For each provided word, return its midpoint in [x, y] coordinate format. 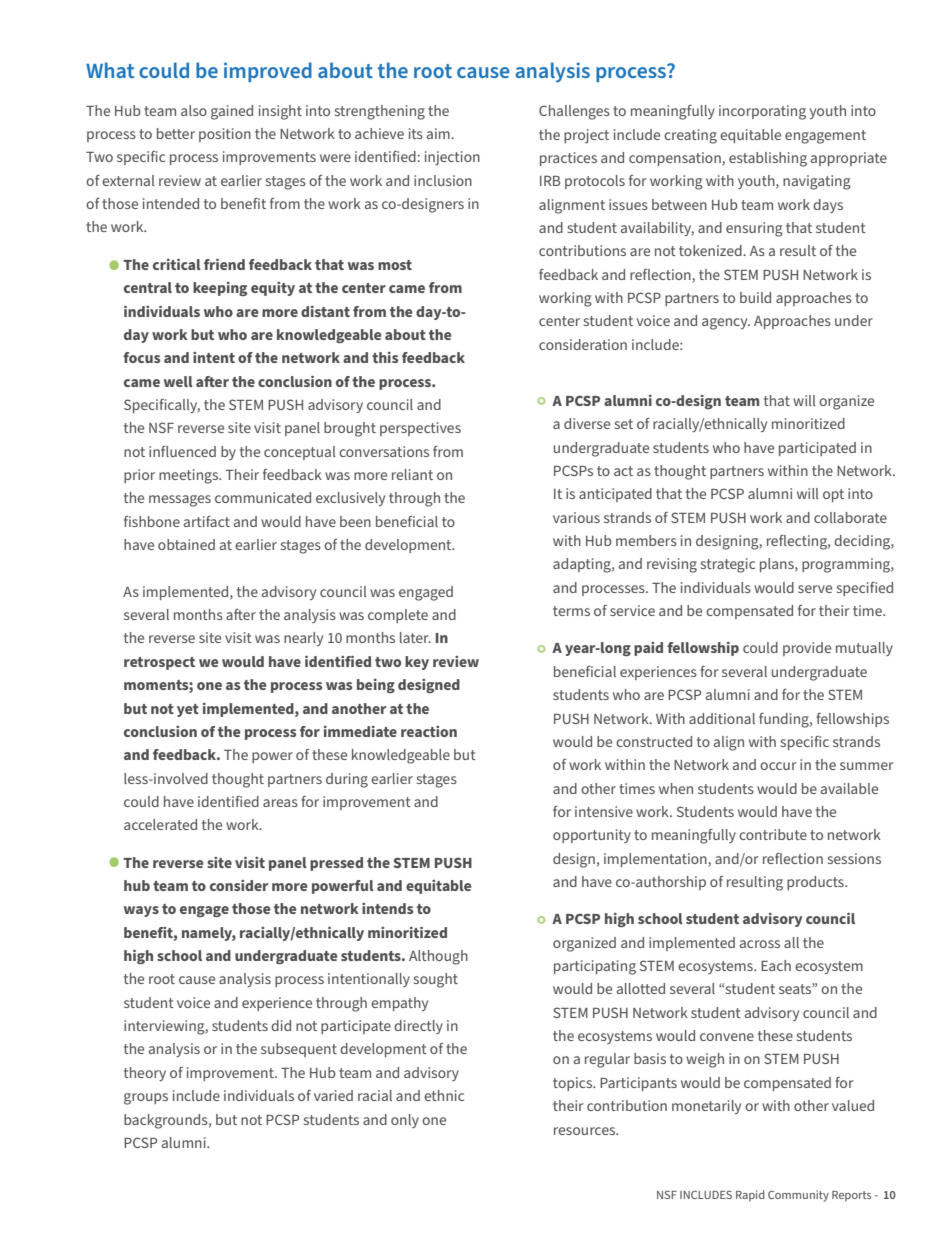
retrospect [159, 663]
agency [726, 324]
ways [141, 911]
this [385, 357]
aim [439, 133]
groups [146, 1099]
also [194, 110]
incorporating [762, 112]
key [417, 663]
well [178, 381]
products [816, 883]
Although [438, 957]
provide [807, 649]
